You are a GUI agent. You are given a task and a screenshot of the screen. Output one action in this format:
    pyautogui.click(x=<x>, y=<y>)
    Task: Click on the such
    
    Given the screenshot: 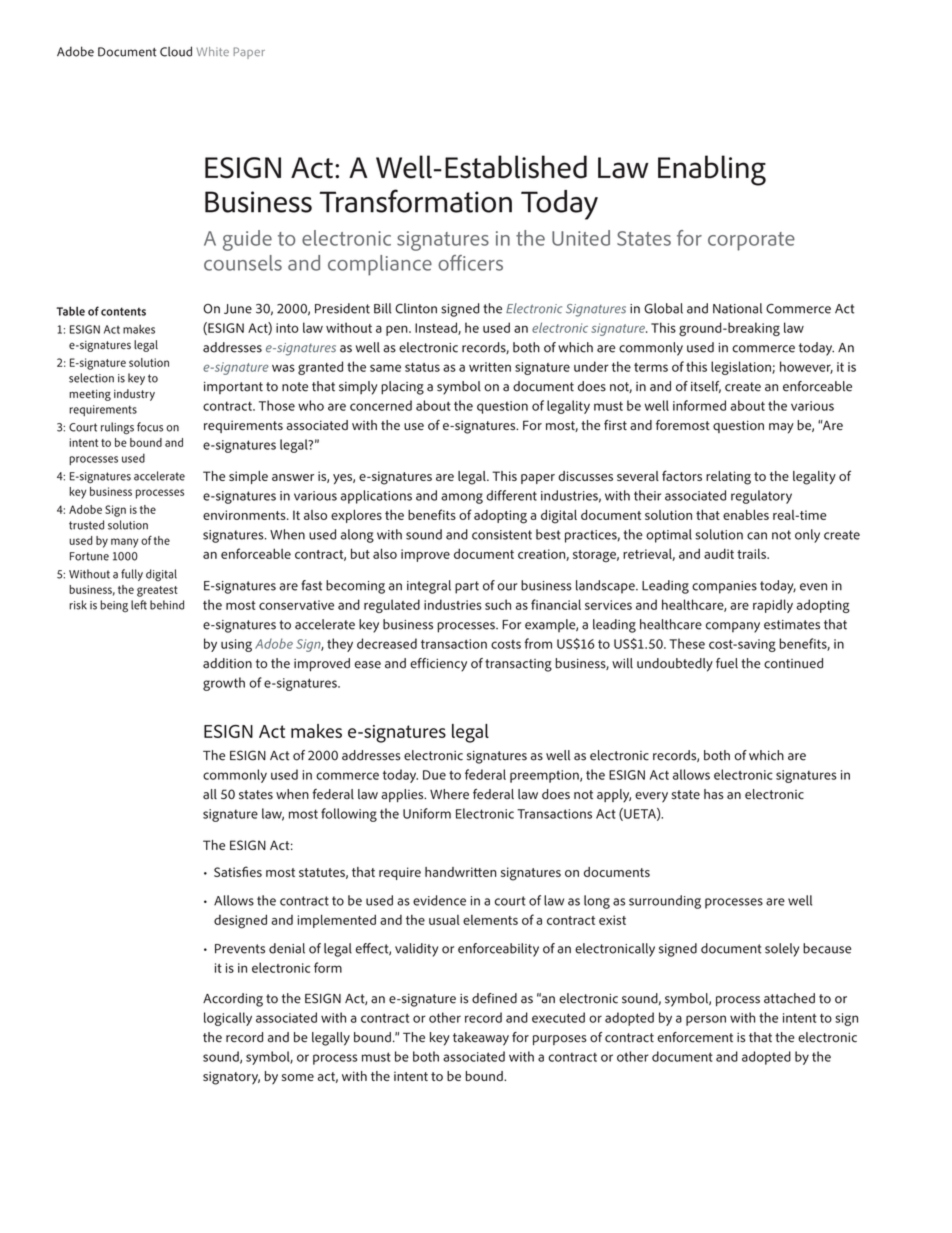 What is the action you would take?
    pyautogui.click(x=498, y=604)
